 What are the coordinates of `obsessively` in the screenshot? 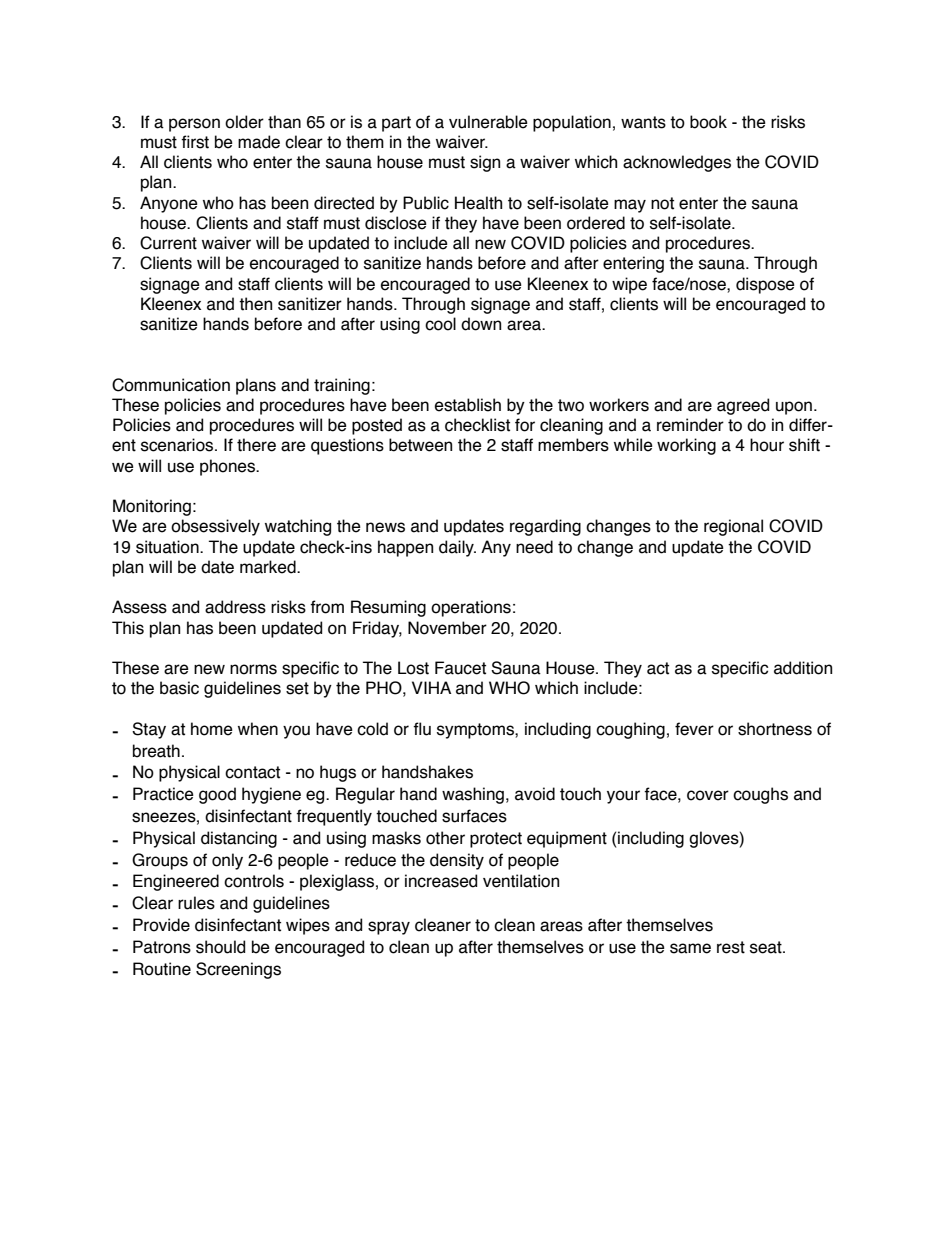 It's located at (215, 527).
